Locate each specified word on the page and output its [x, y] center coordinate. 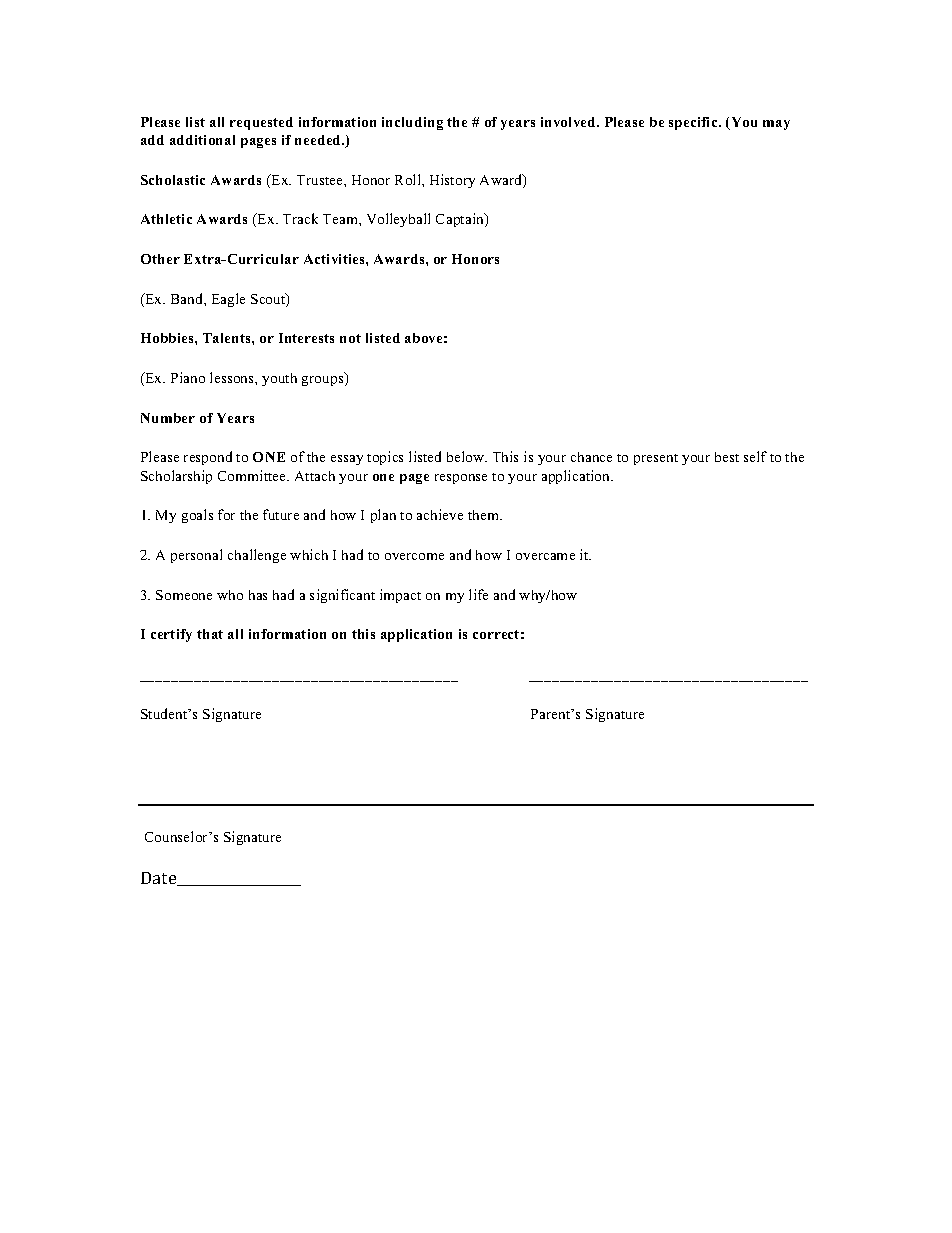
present [656, 459]
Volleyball [398, 220]
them [484, 515]
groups [324, 381]
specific [694, 123]
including [412, 123]
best [727, 457]
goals [197, 516]
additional [202, 140]
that [210, 634]
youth [279, 379]
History [452, 181]
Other [160, 259]
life [478, 594]
